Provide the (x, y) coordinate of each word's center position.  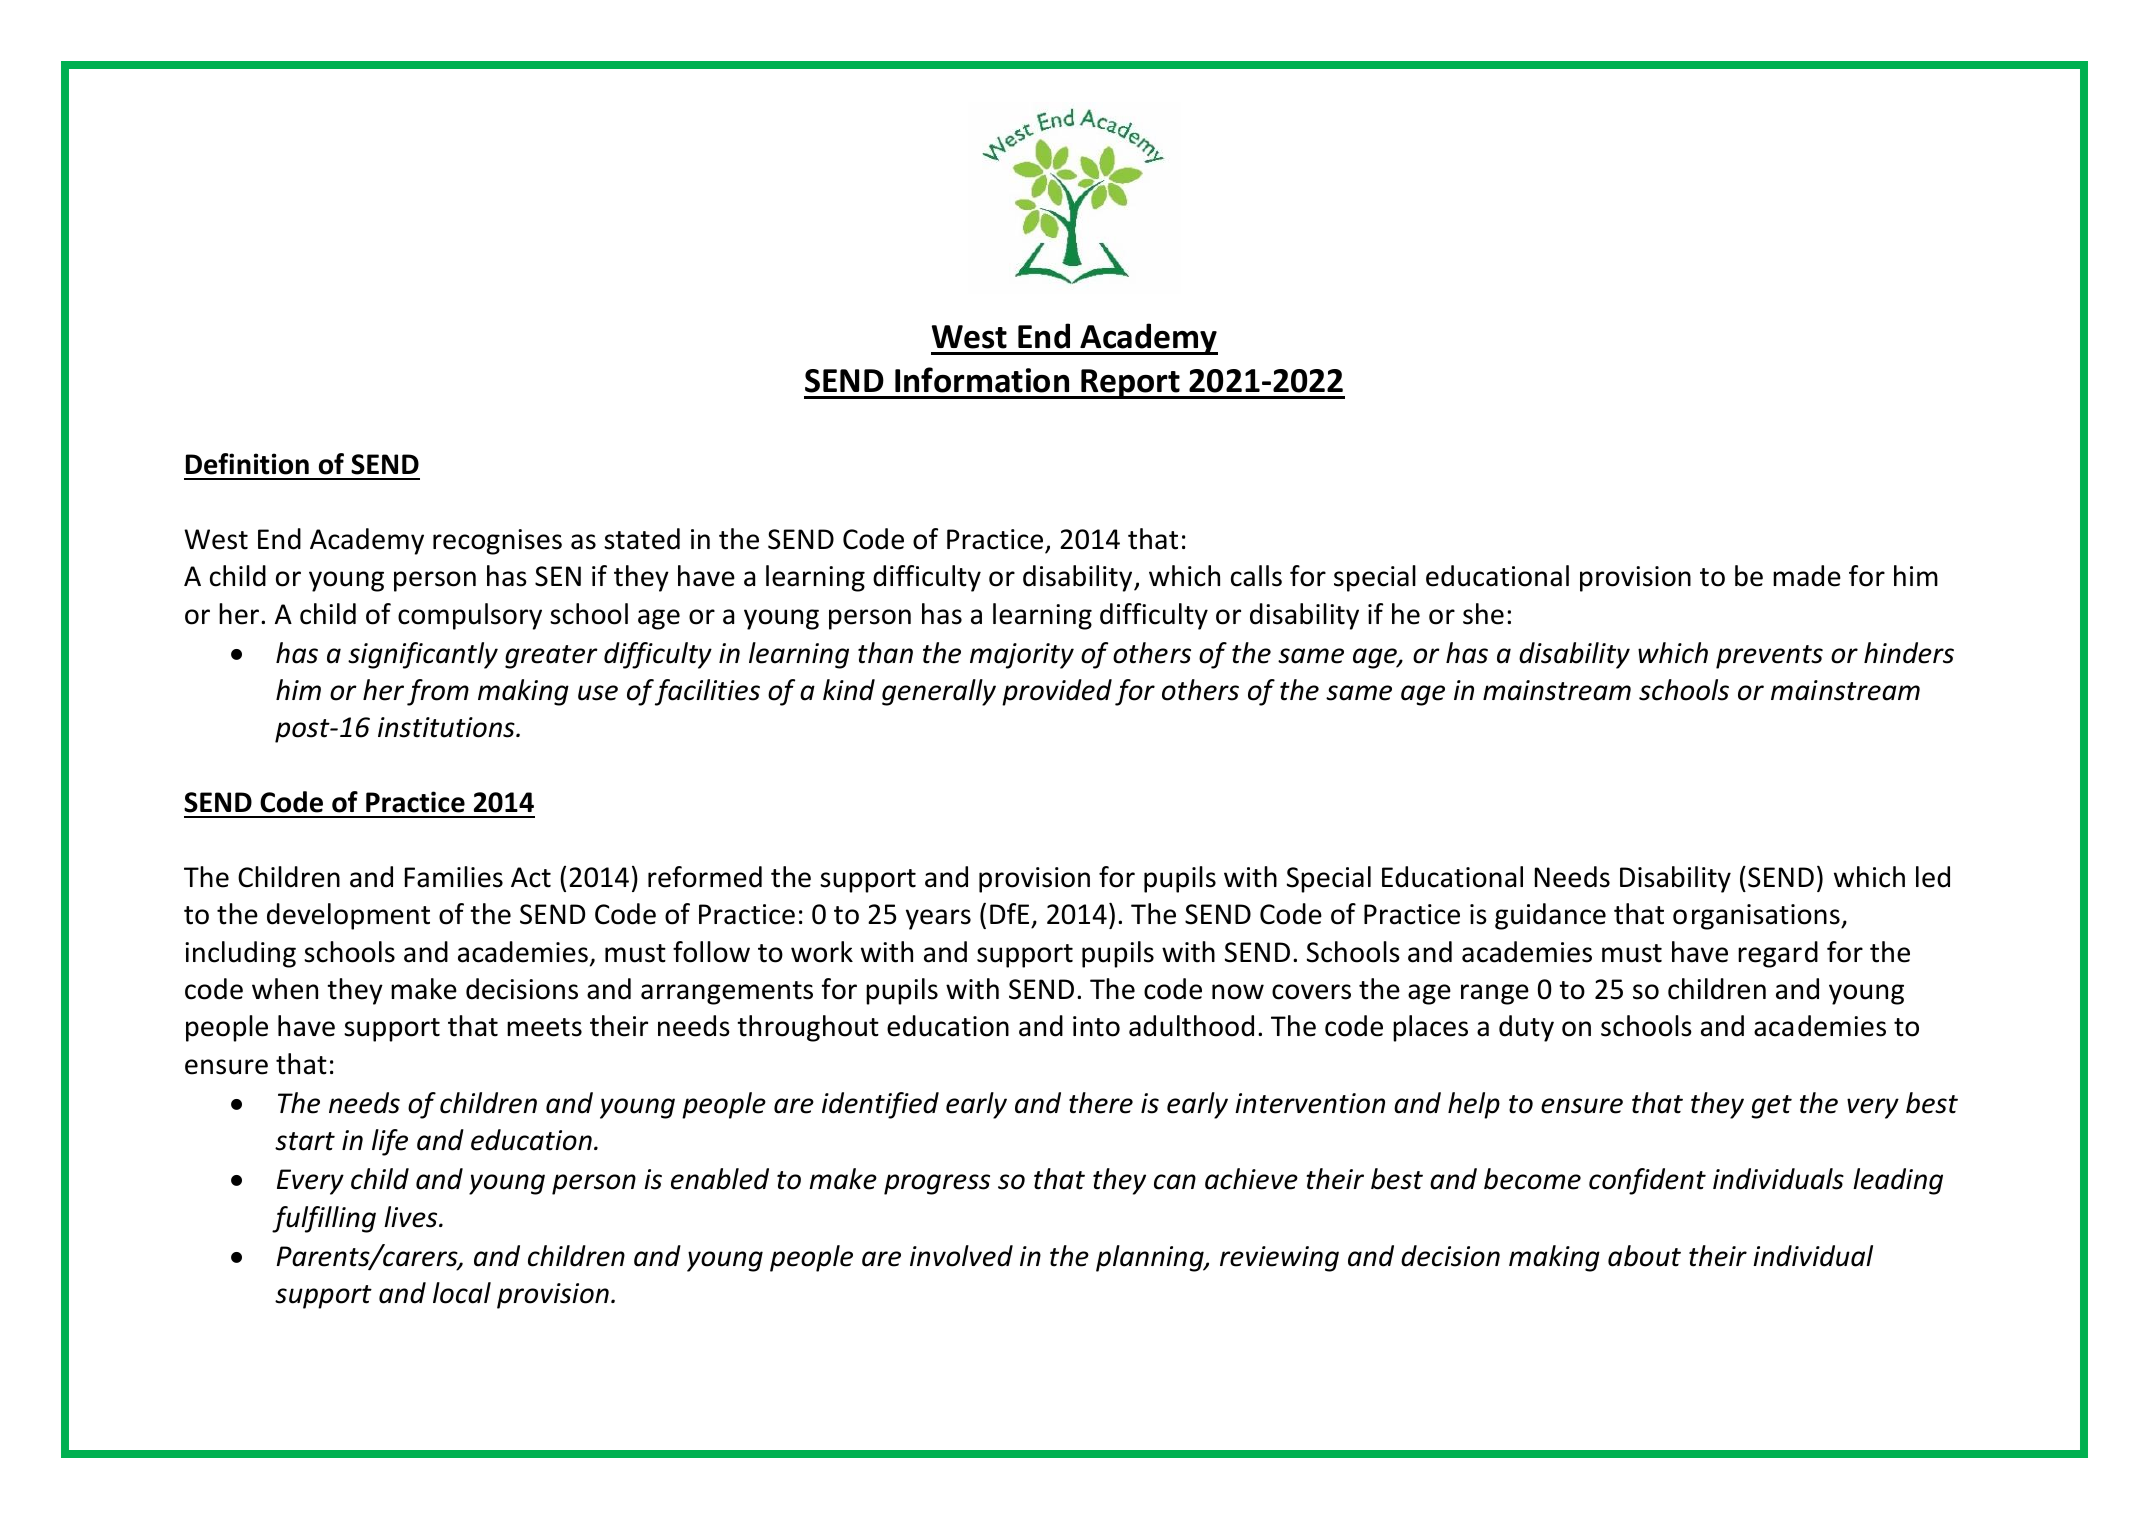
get (1771, 1107)
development (348, 916)
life (390, 1142)
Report (1130, 384)
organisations (1757, 917)
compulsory (470, 616)
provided (1057, 692)
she (1483, 614)
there (1101, 1103)
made (1807, 576)
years (938, 919)
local (462, 1293)
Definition (247, 464)
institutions (447, 727)
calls (1256, 576)
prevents (1769, 657)
